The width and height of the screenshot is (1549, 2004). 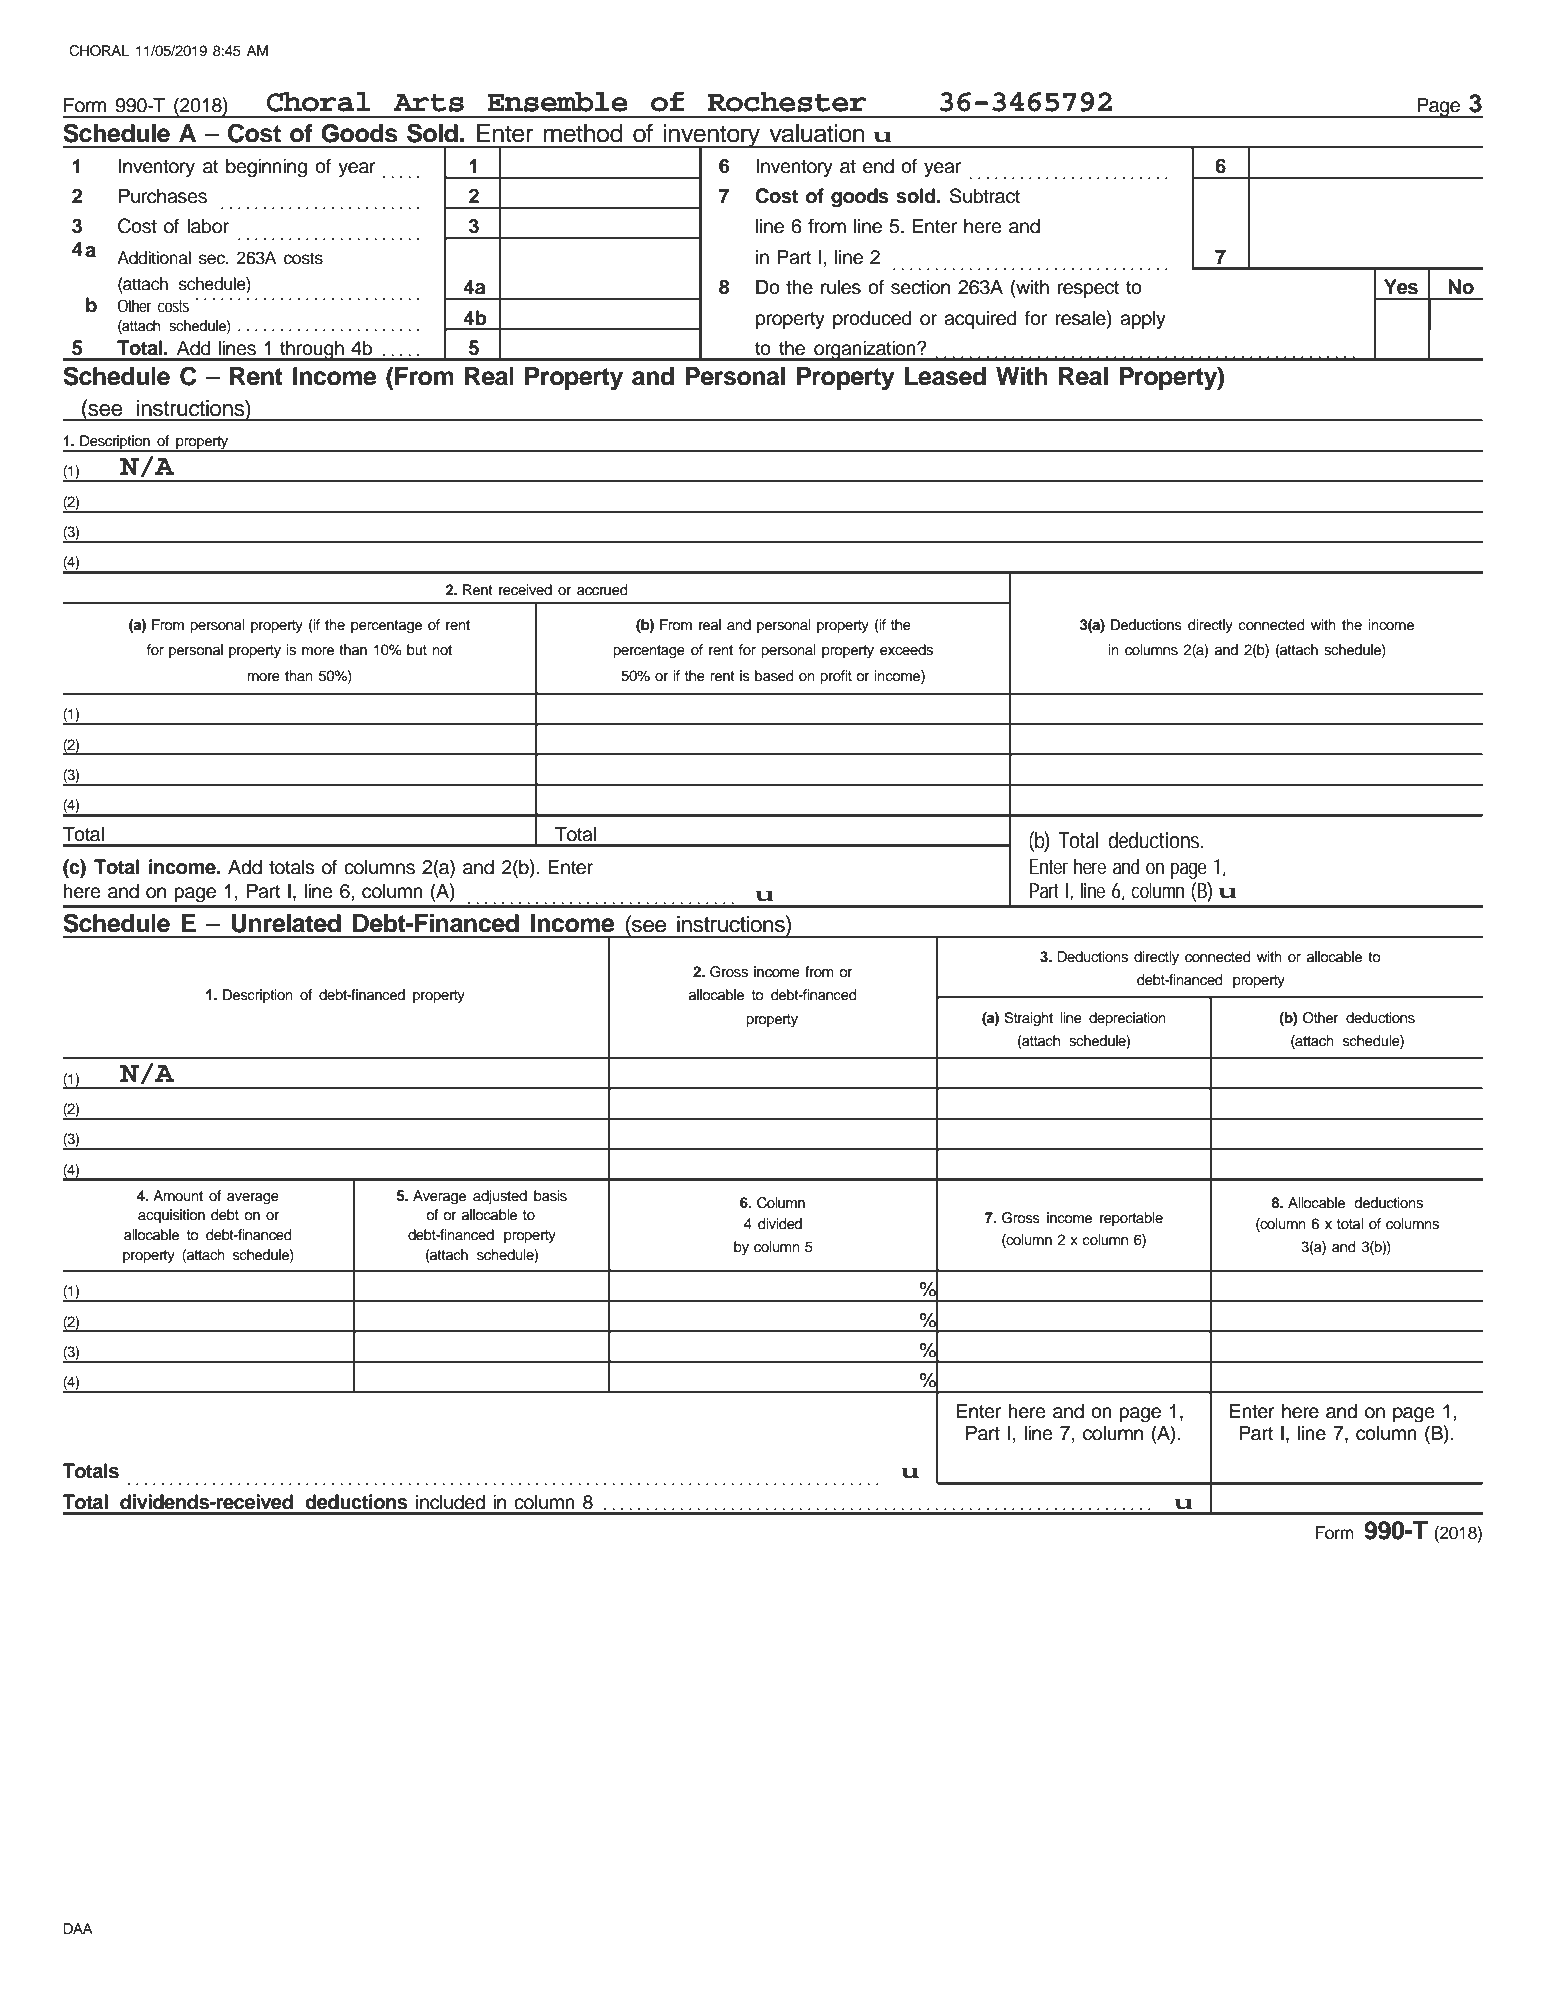 I want to click on but, so click(x=417, y=650).
